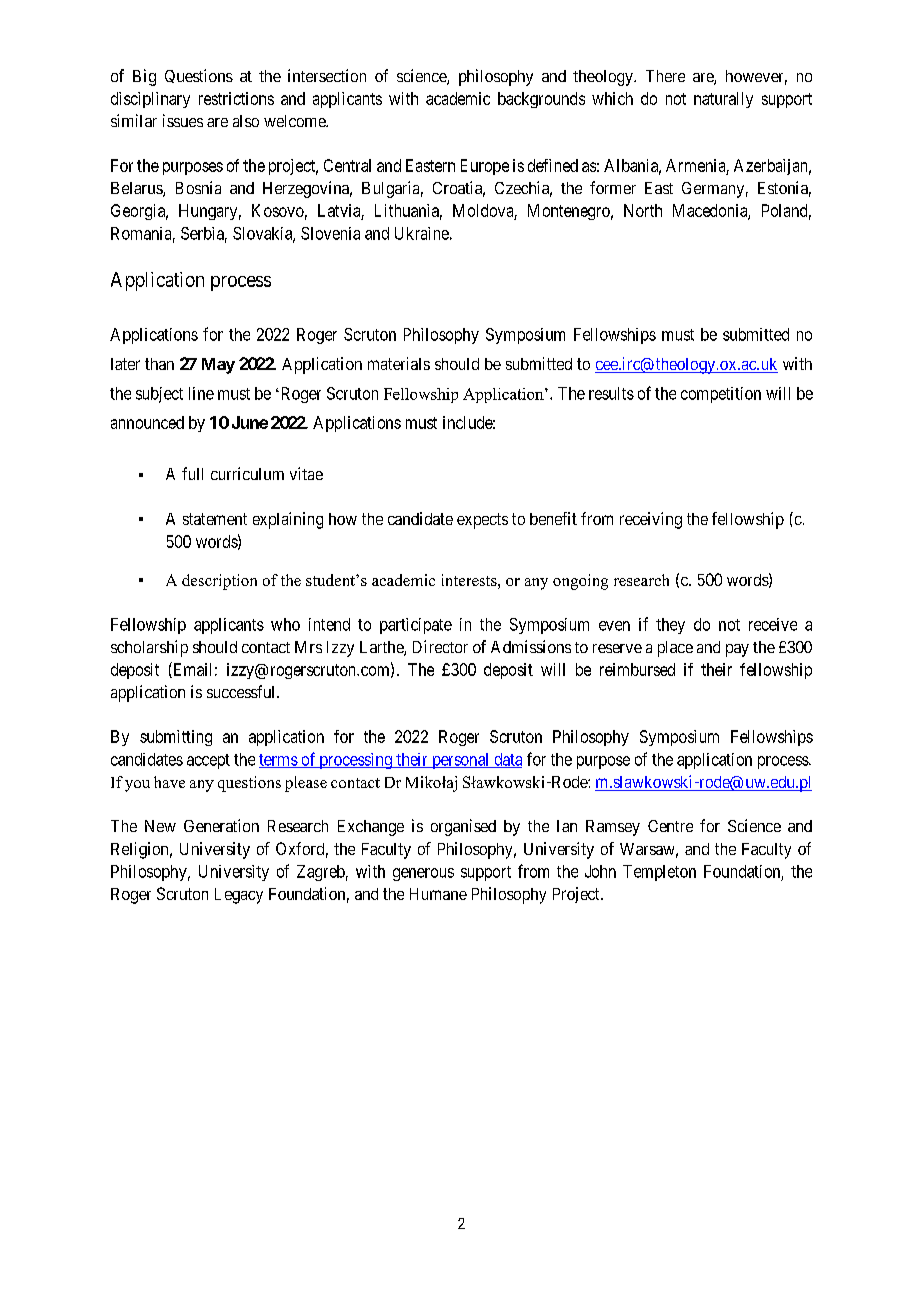  Describe the element at coordinates (541, 100) in the screenshot. I see `backgrounds` at that location.
